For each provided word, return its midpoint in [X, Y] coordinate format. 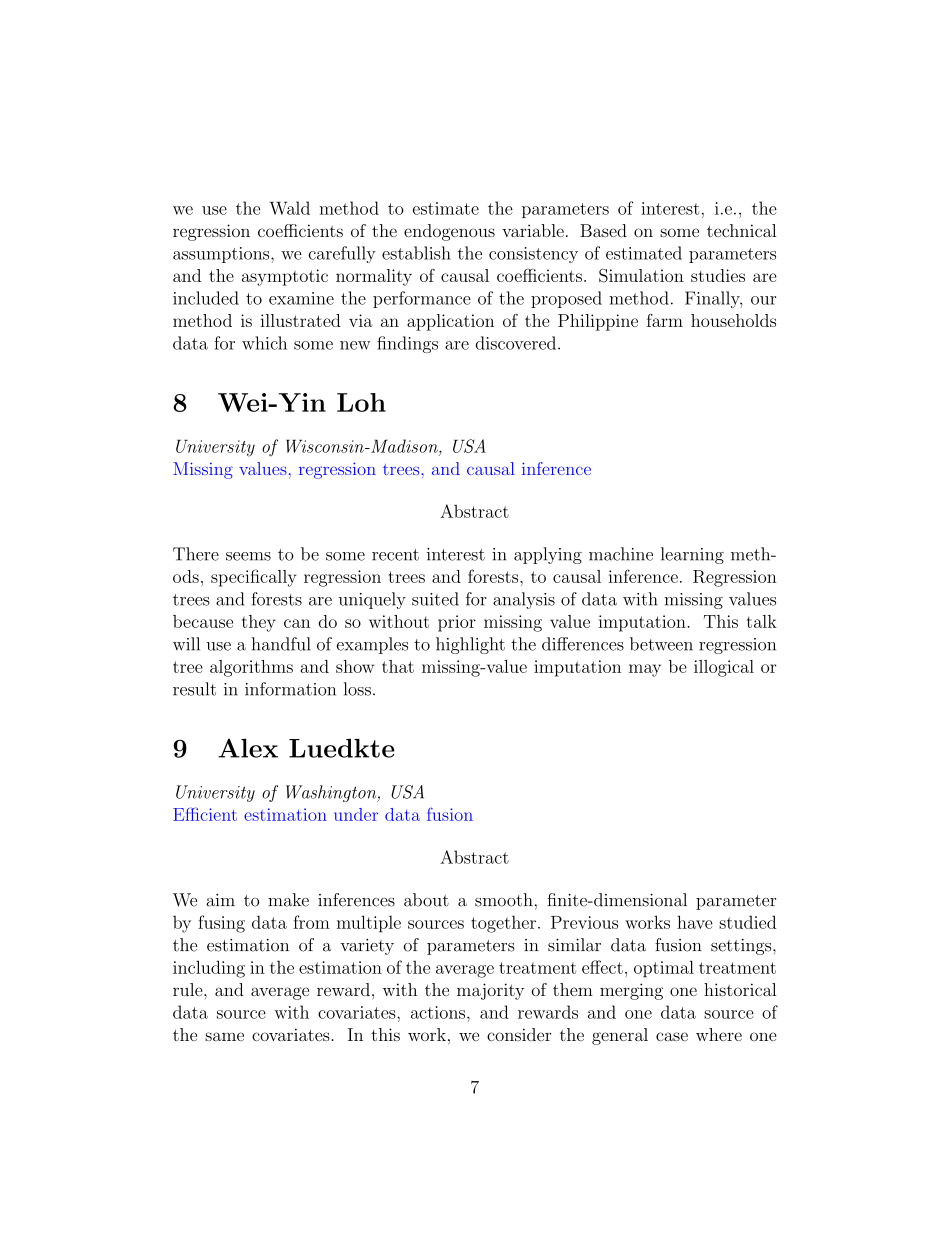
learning [692, 555]
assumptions [222, 255]
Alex [248, 748]
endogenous [449, 232]
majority [490, 991]
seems [248, 556]
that [398, 666]
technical [742, 230]
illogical [724, 668]
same [224, 1036]
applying [548, 555]
